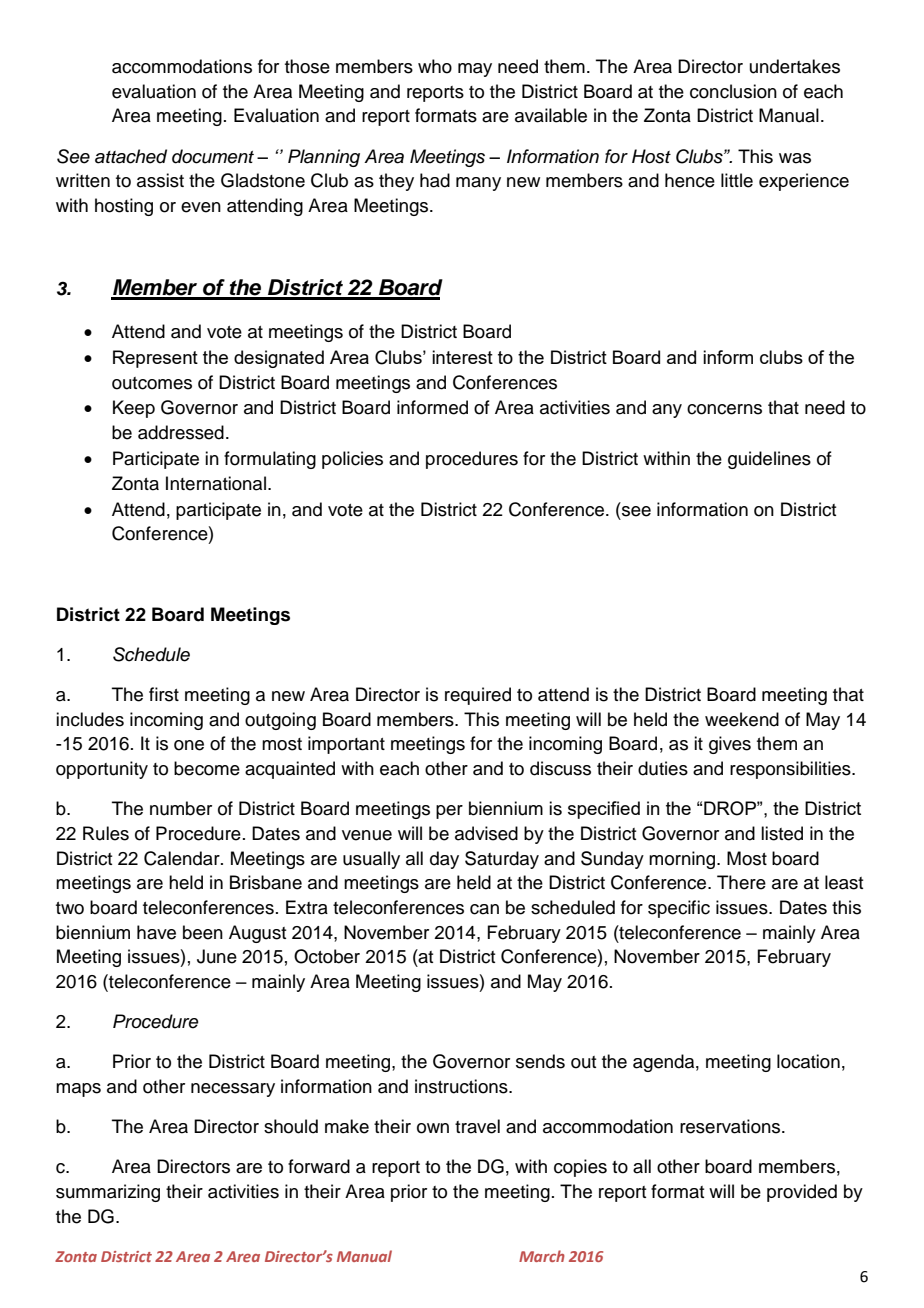 This document has width=924, height=1308. I want to click on conclusion, so click(733, 91).
